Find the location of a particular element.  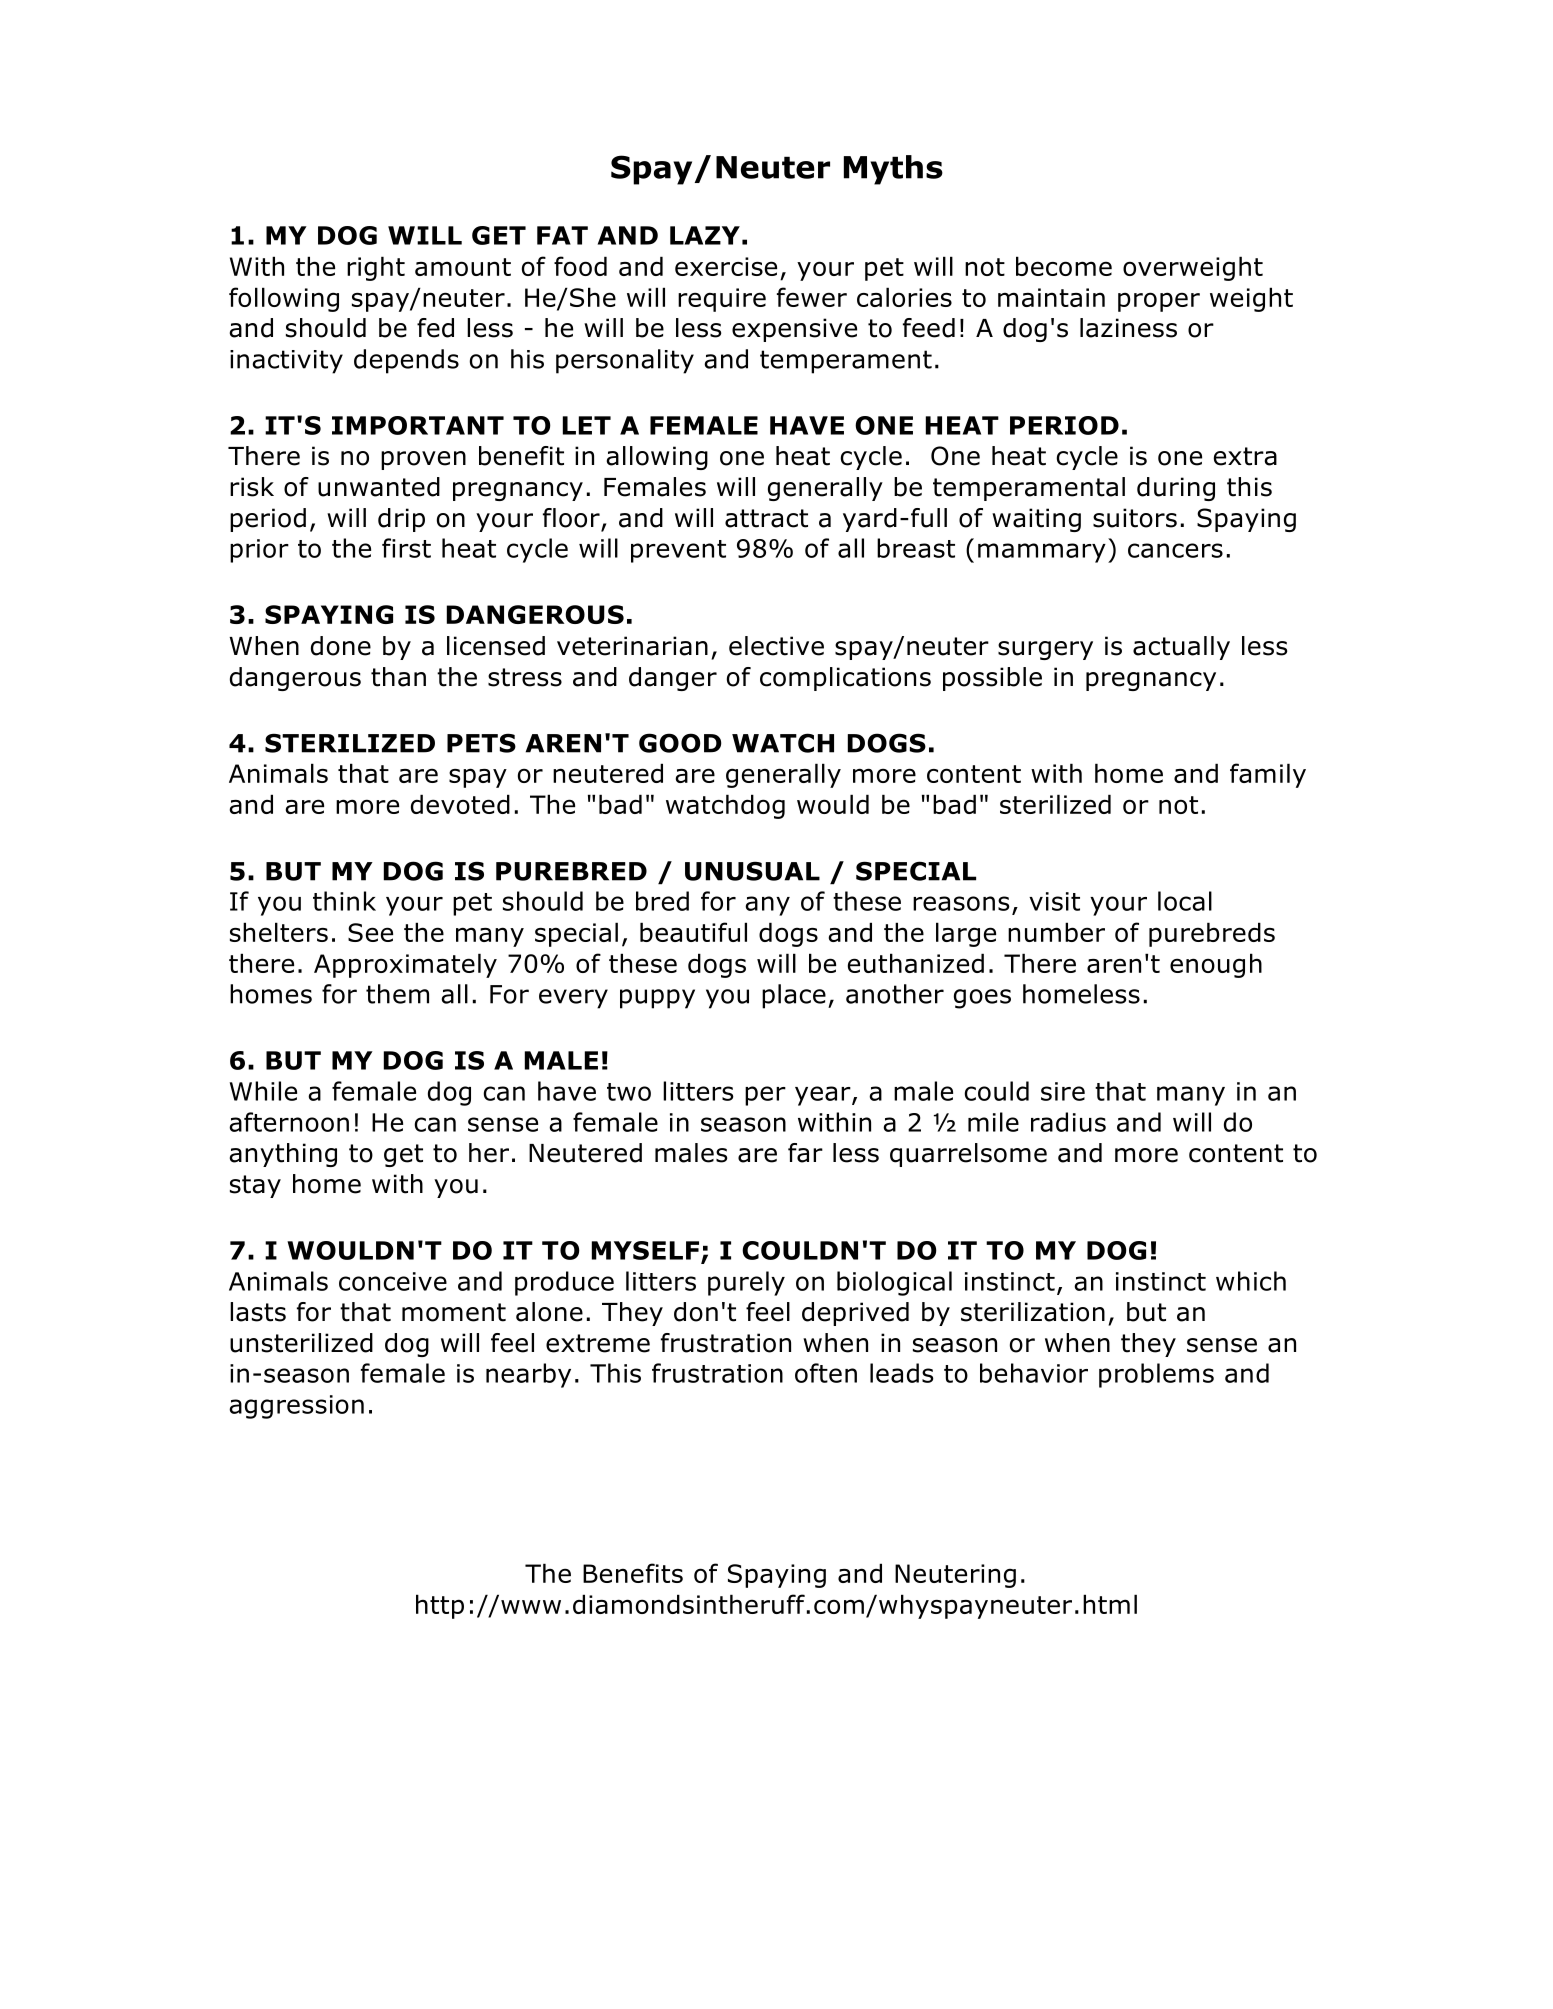

often is located at coordinates (826, 1373).
